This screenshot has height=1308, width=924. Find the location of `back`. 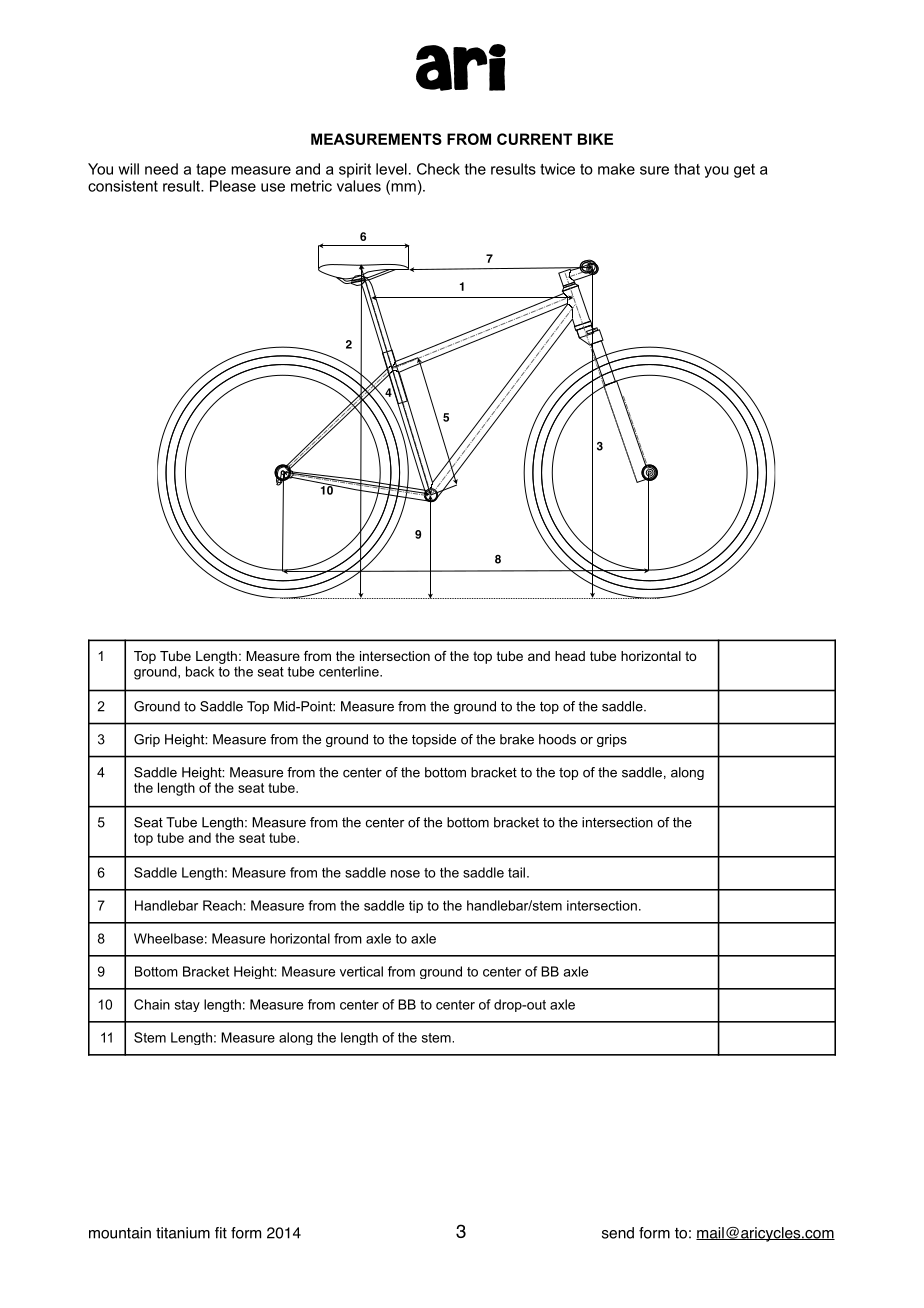

back is located at coordinates (200, 671).
